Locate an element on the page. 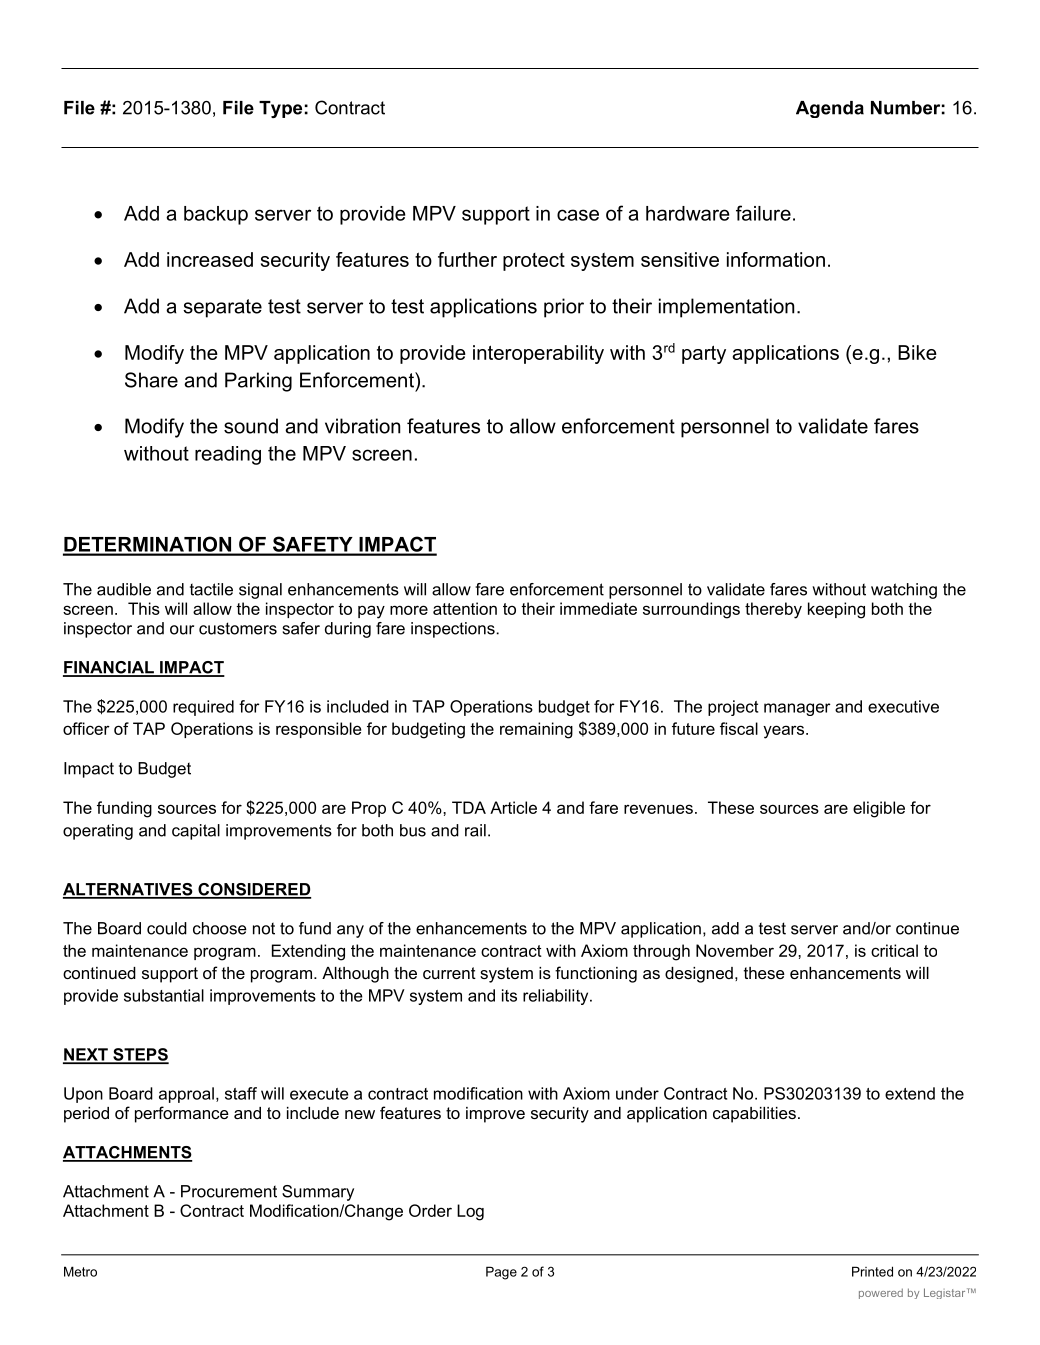 This page has width=1040, height=1345. reading is located at coordinates (228, 455).
